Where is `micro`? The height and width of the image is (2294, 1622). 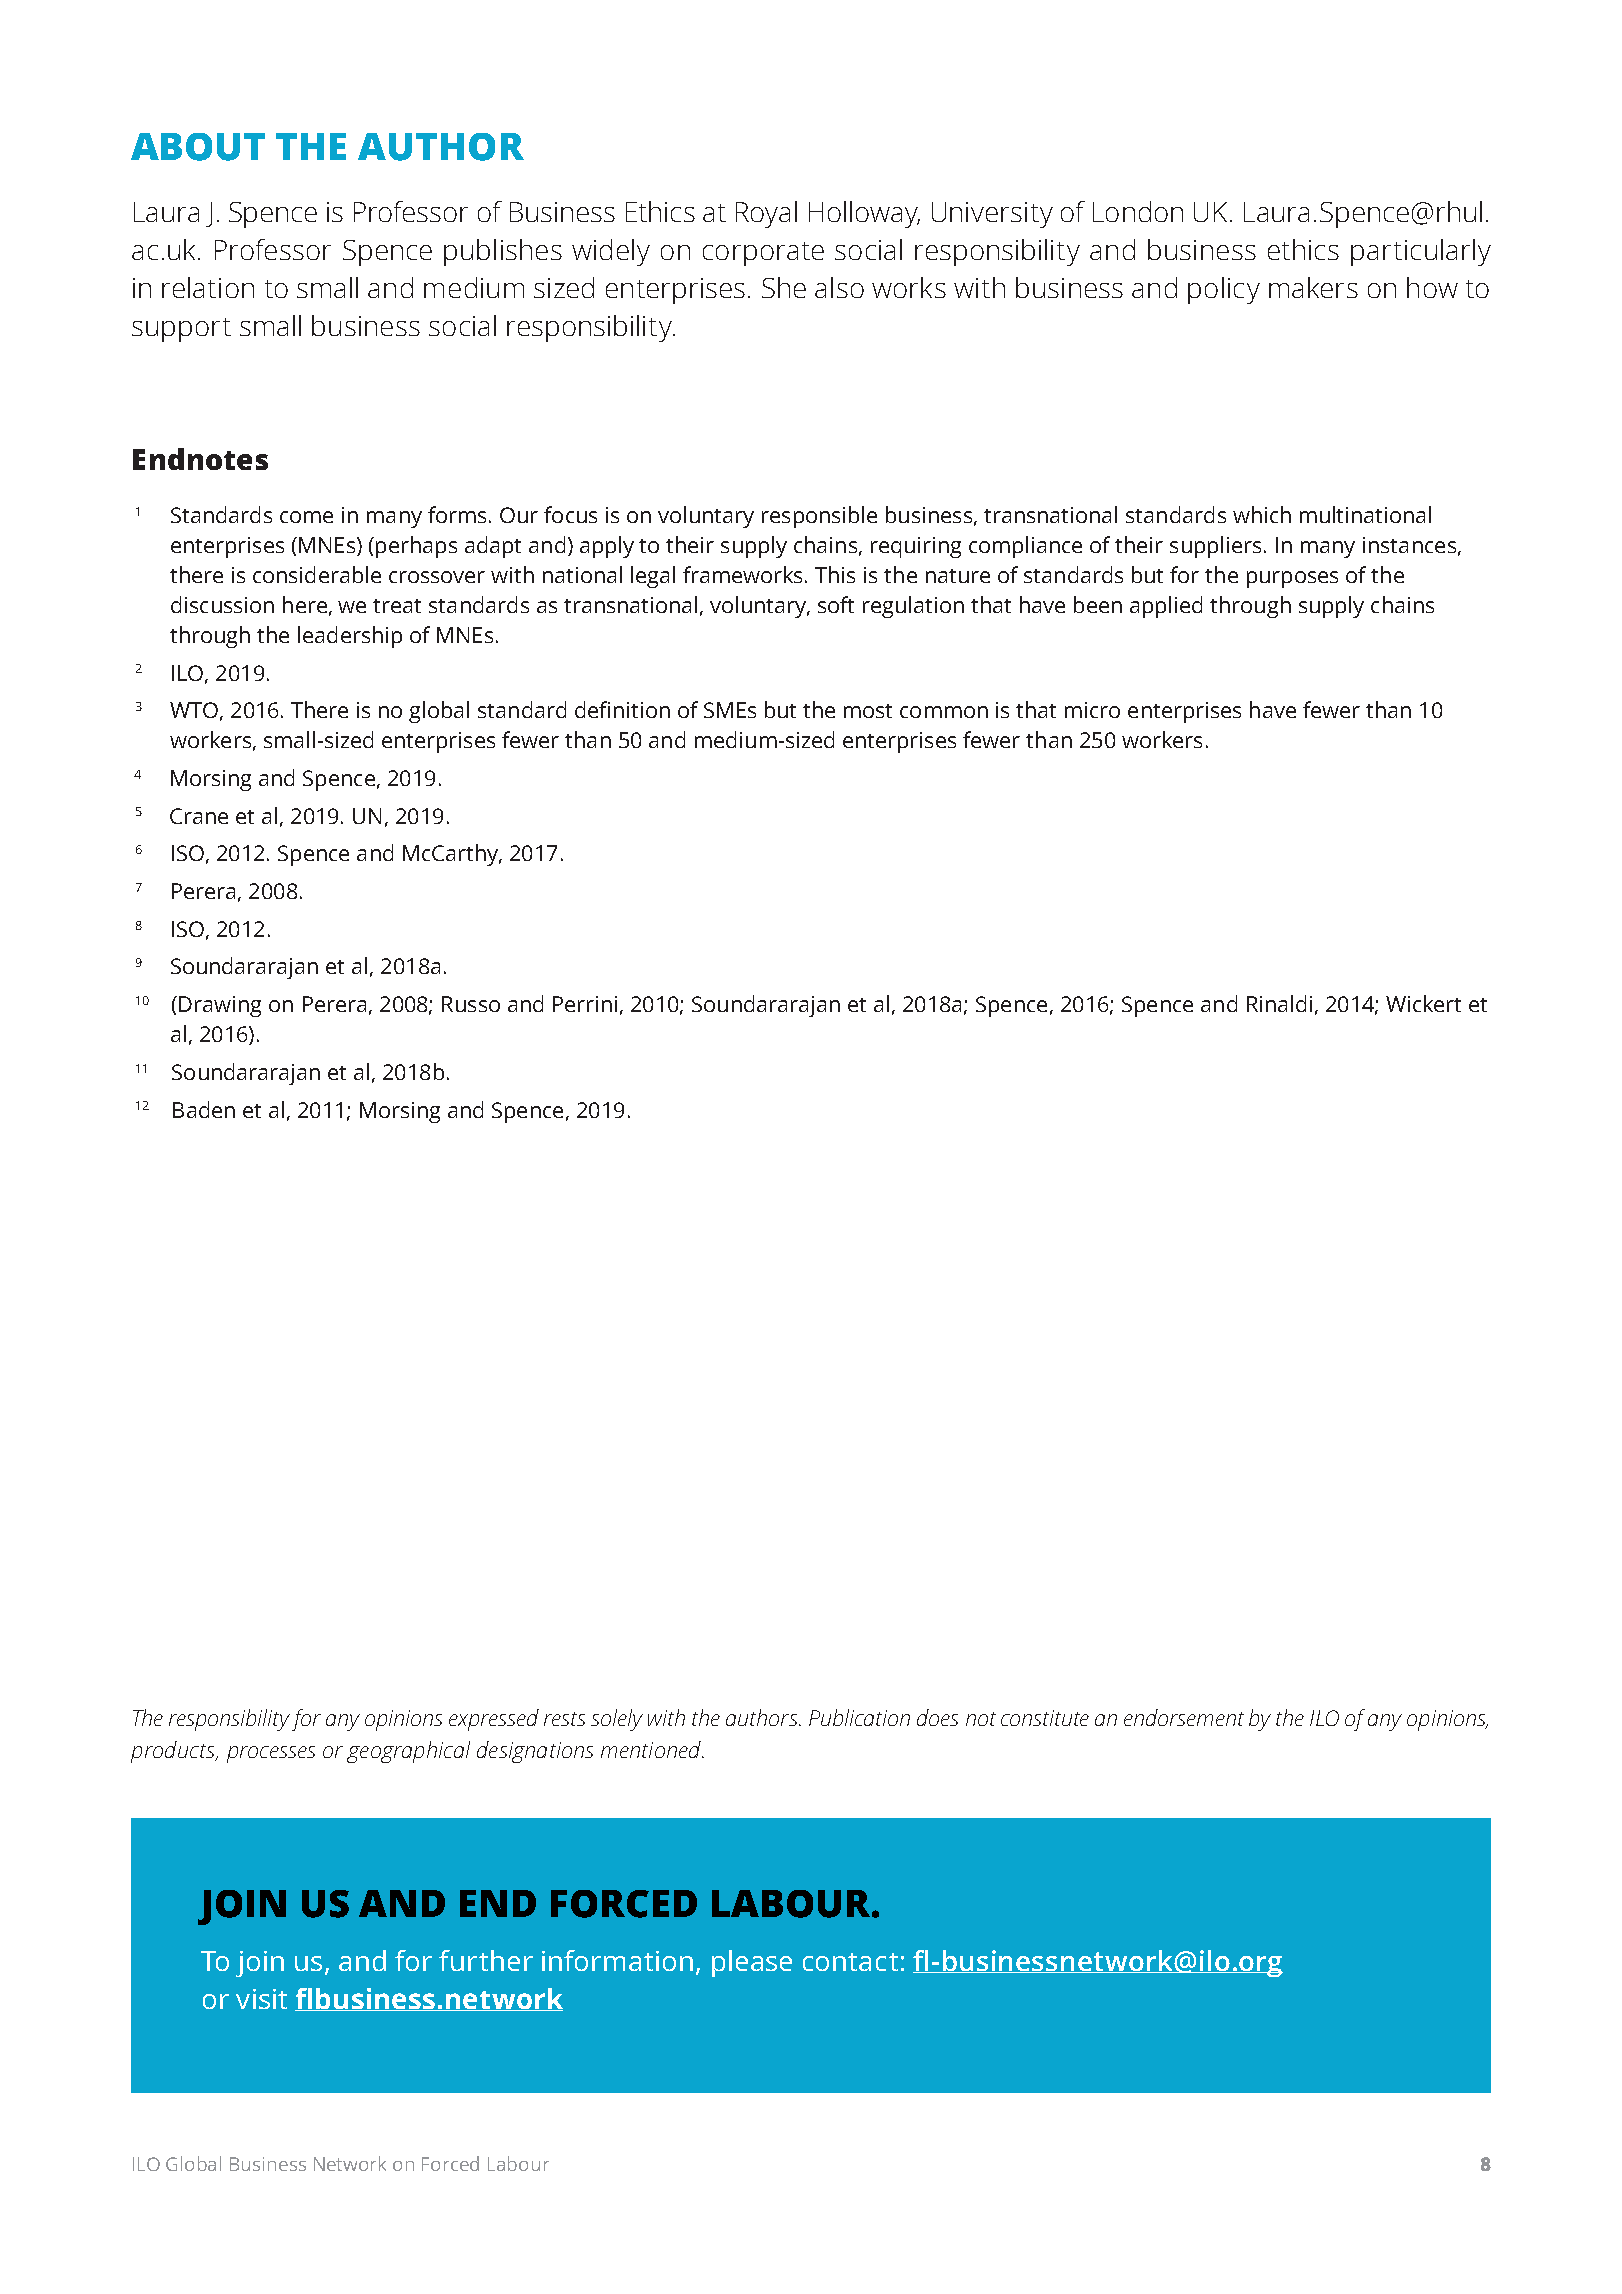 micro is located at coordinates (1092, 710).
